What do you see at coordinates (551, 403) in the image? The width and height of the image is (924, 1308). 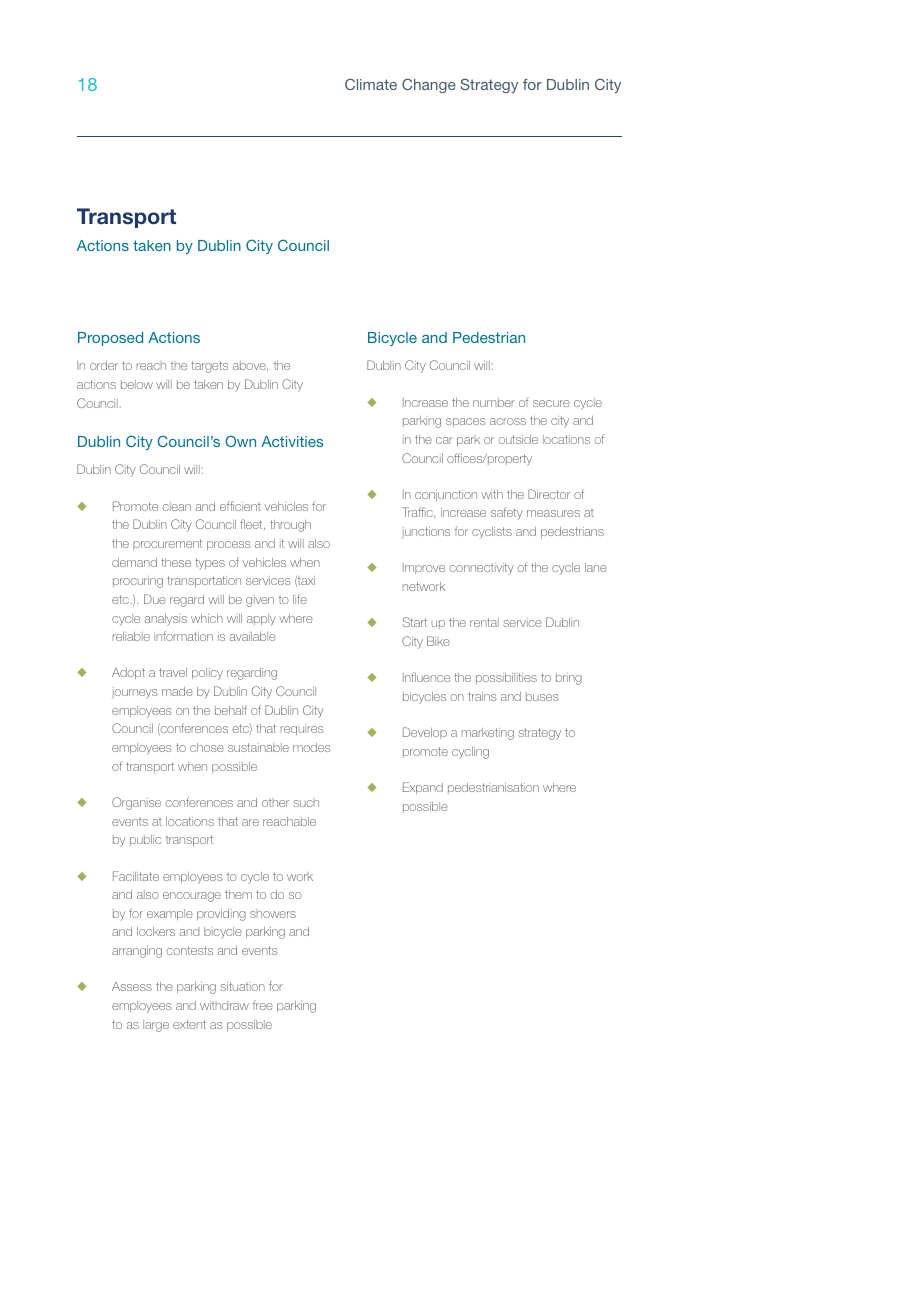 I see `secure` at bounding box center [551, 403].
